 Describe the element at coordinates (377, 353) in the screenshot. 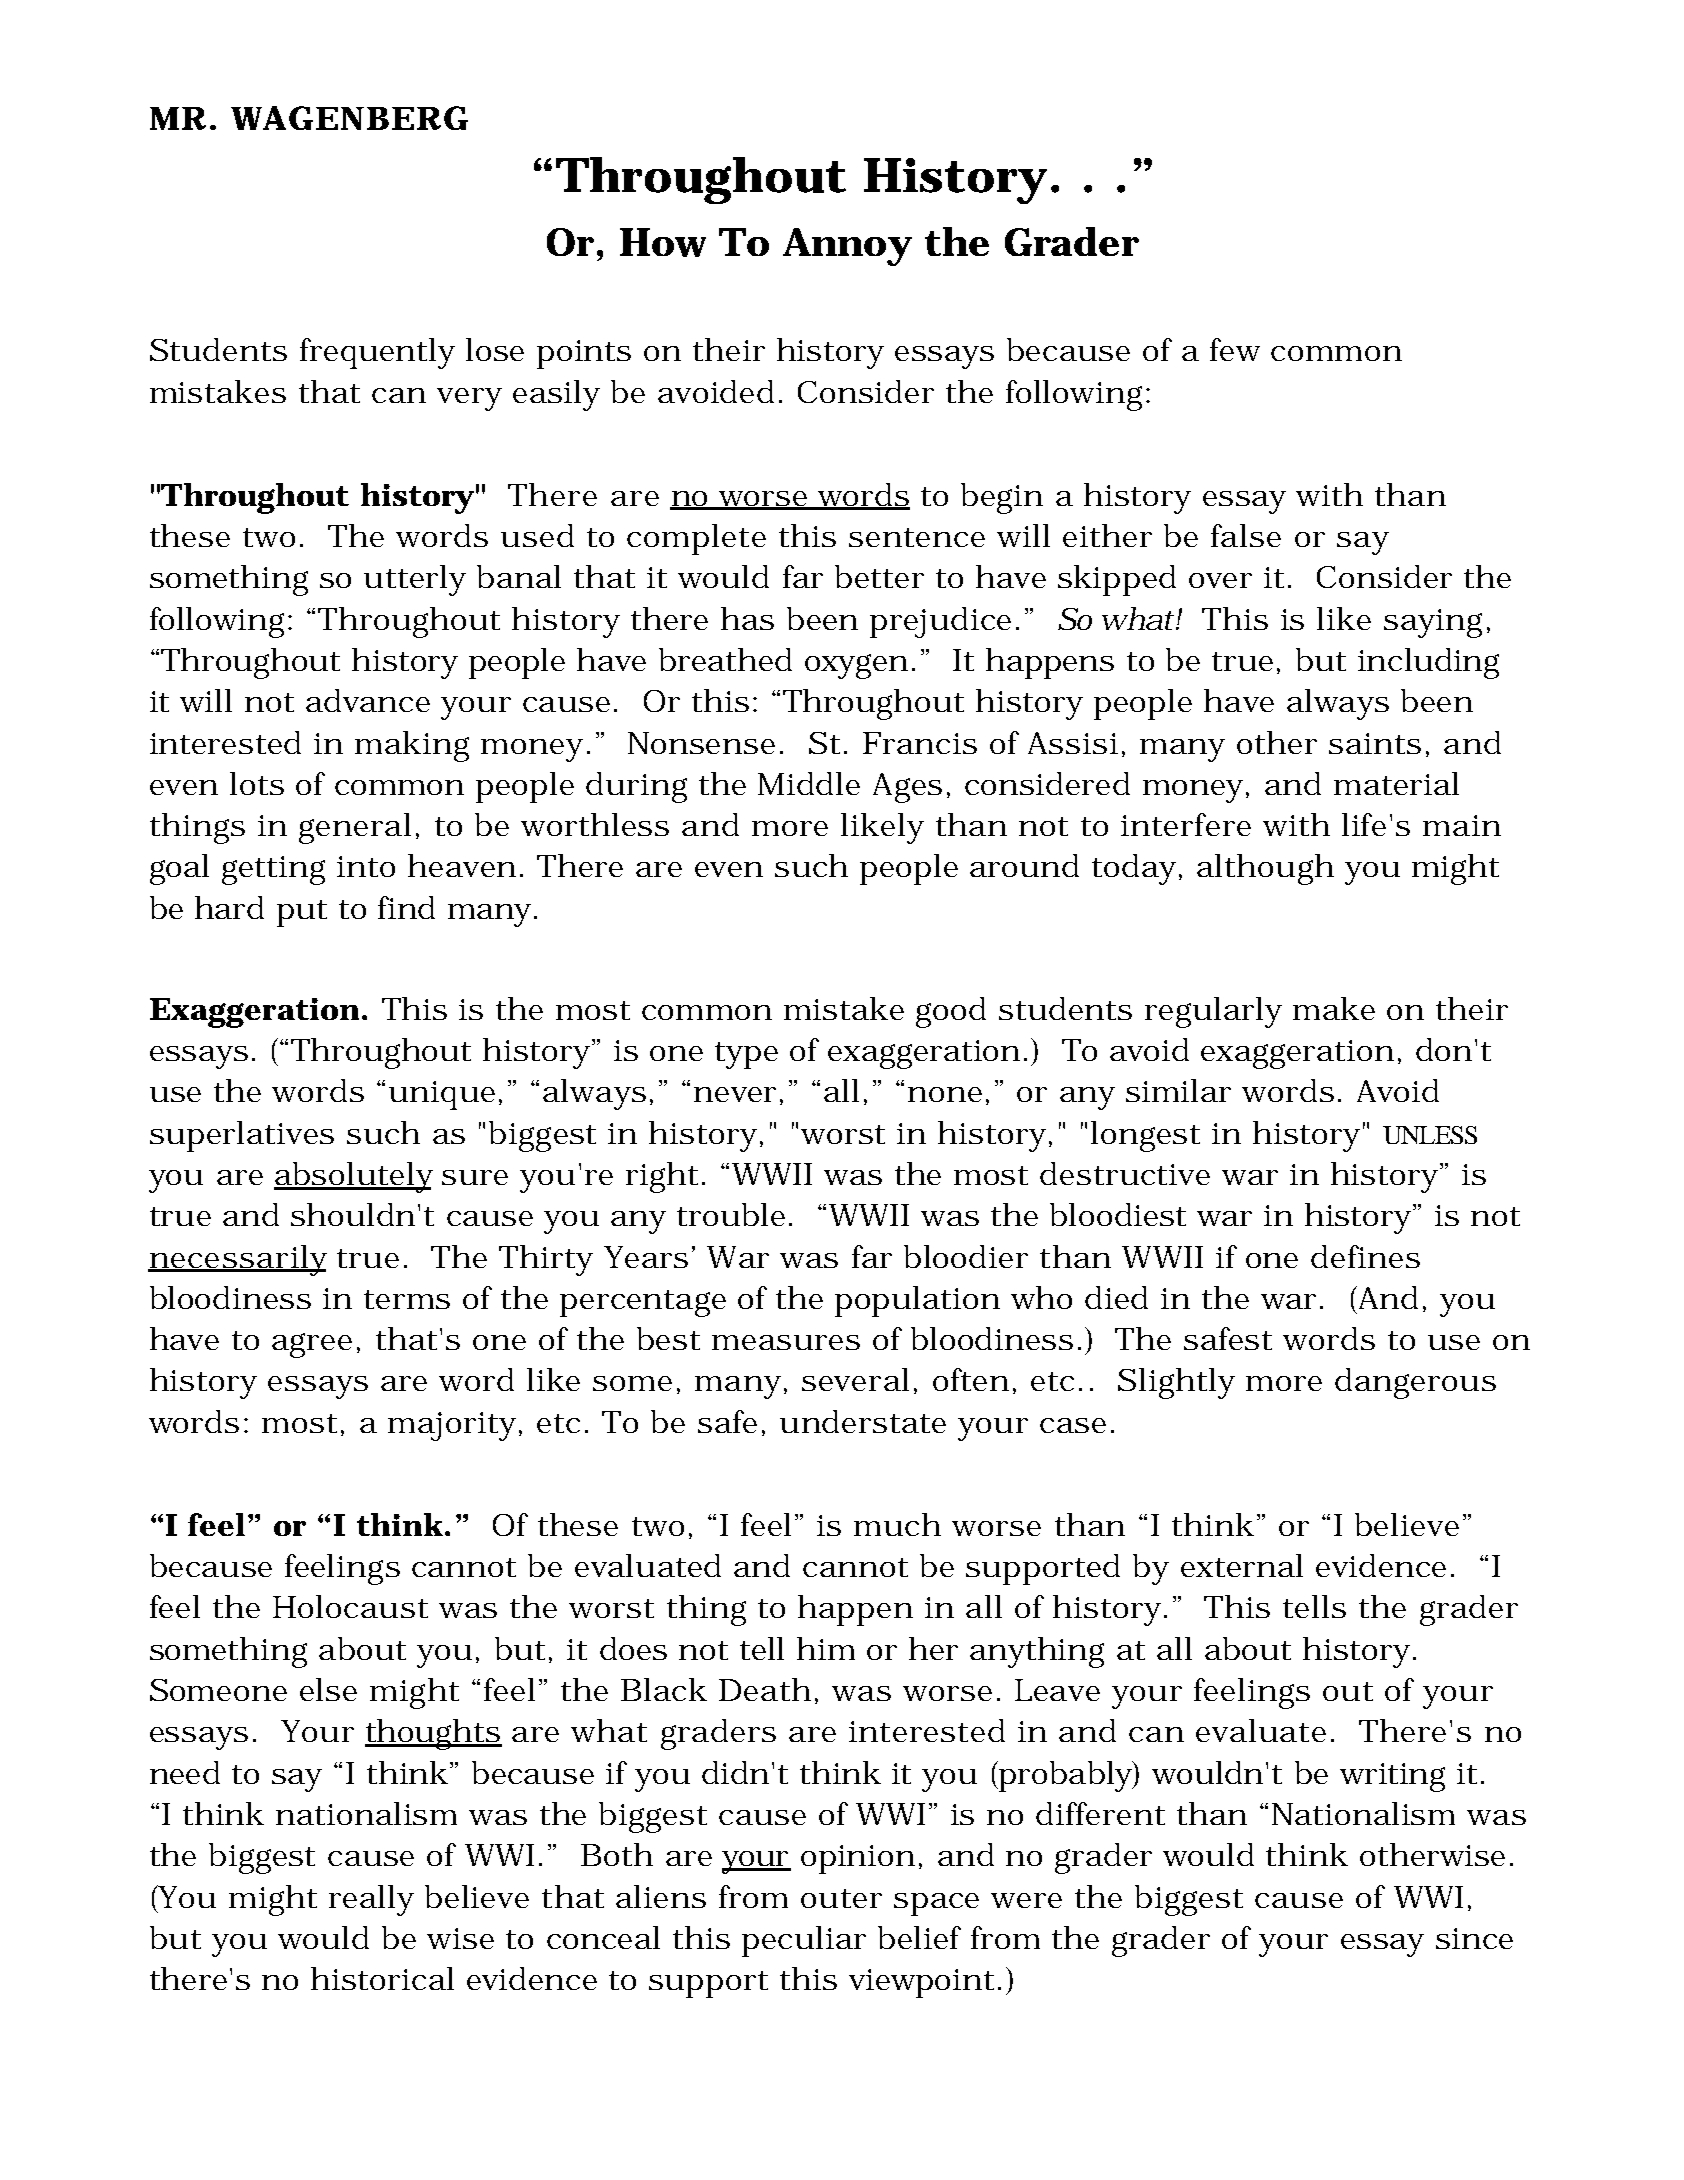

I see `frequently` at that location.
